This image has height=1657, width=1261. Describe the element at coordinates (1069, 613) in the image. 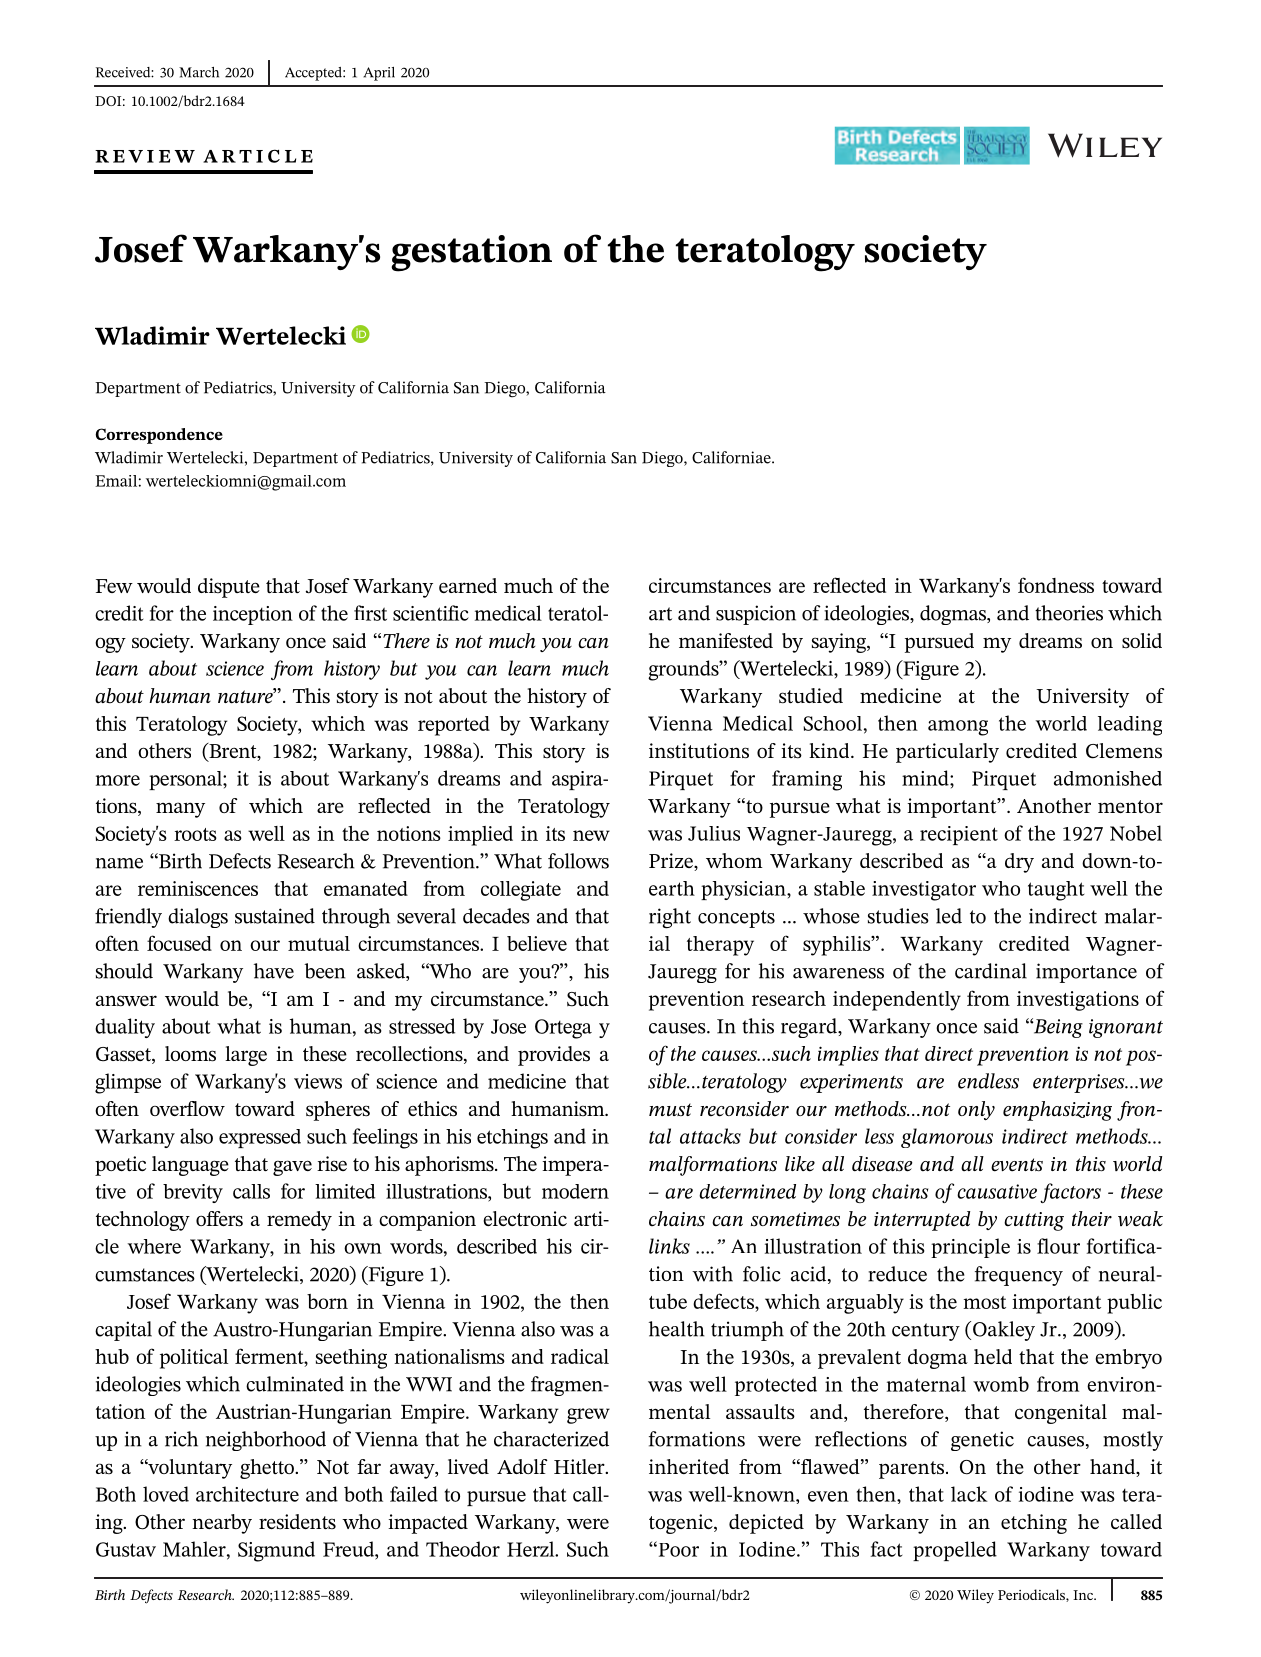

I see `theories` at that location.
